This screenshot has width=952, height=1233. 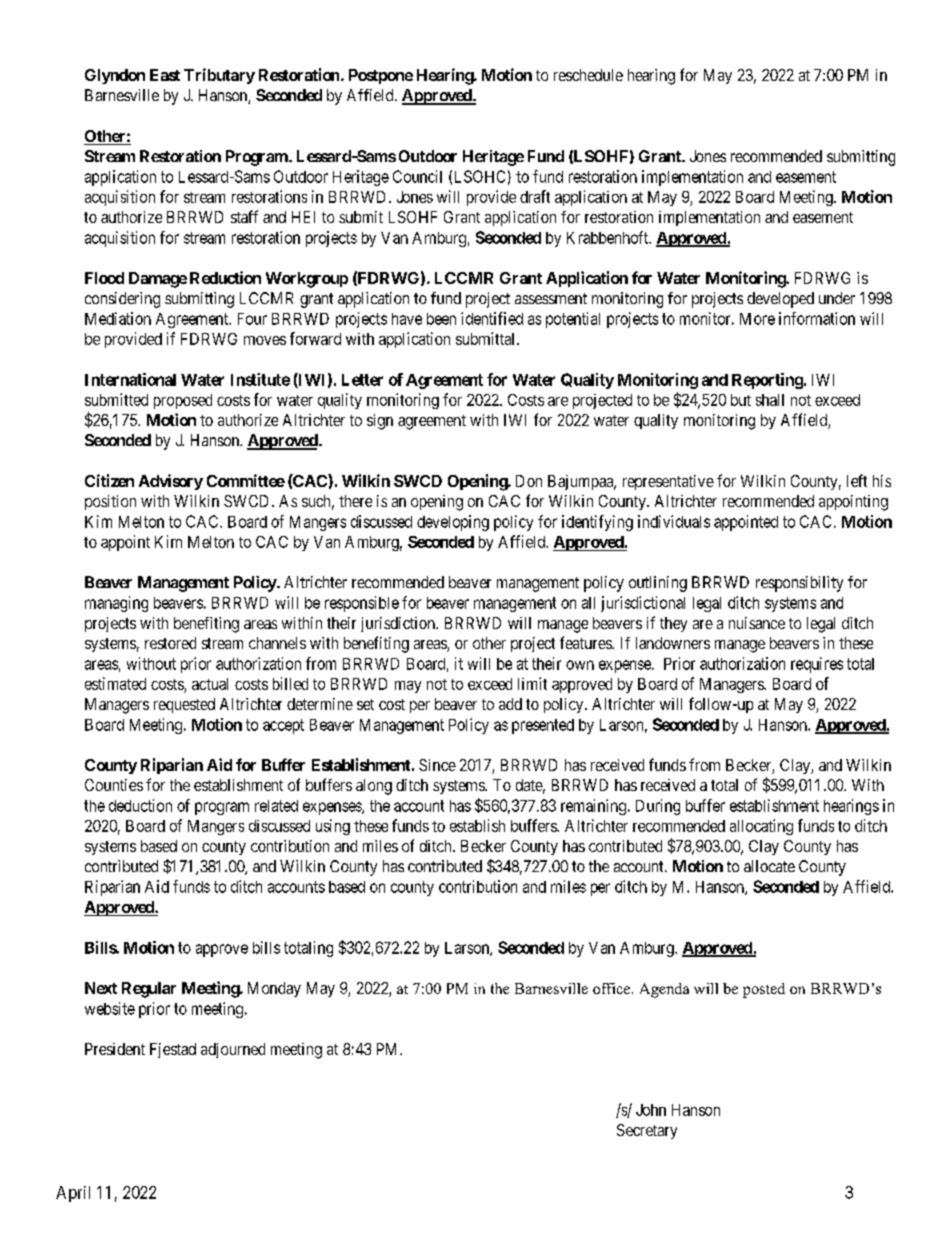 What do you see at coordinates (588, 75) in the screenshot?
I see `reschedule` at bounding box center [588, 75].
